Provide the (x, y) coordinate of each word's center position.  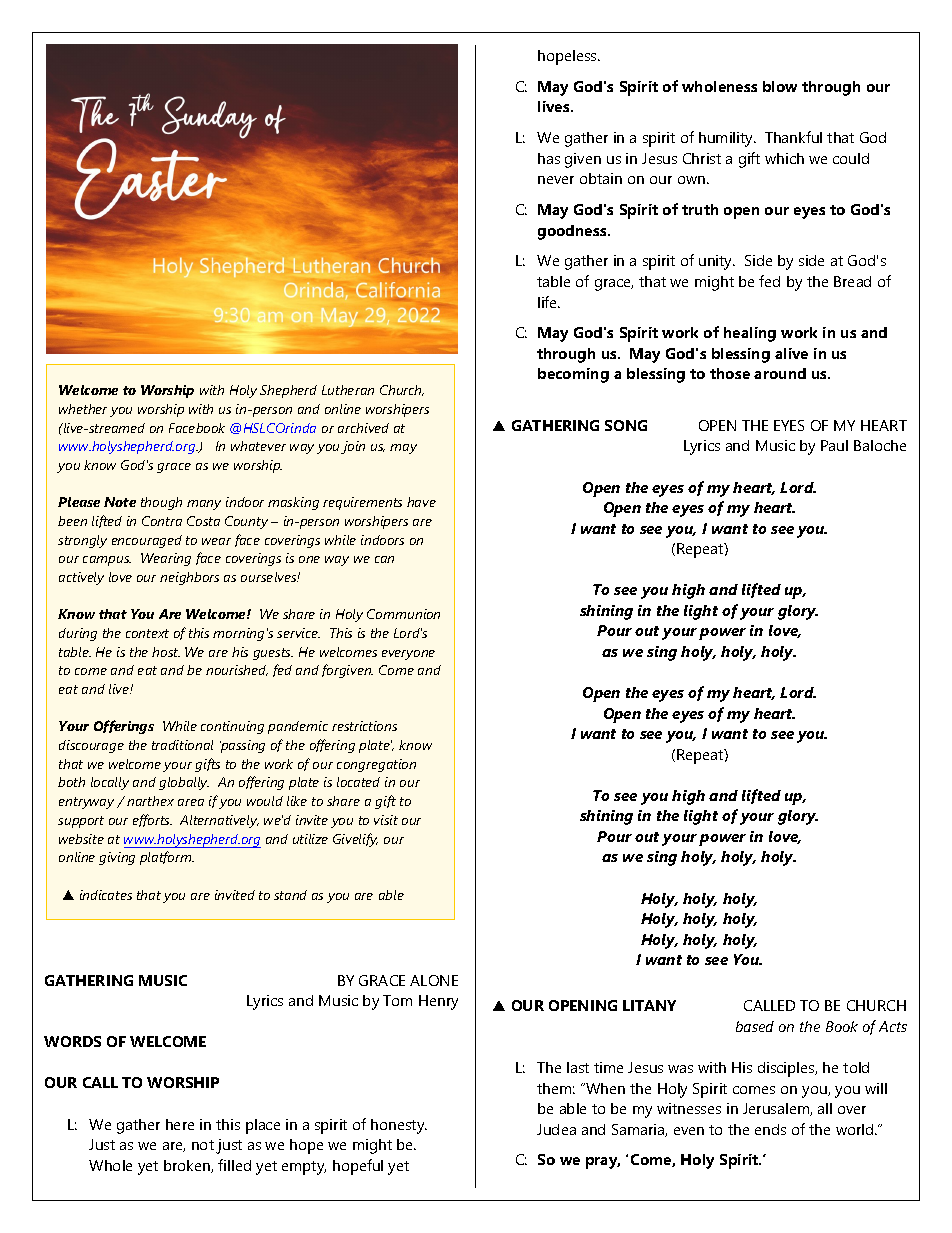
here (180, 1124)
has (549, 158)
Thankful (793, 137)
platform (167, 858)
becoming (573, 375)
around (780, 373)
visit (386, 820)
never (556, 180)
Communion (403, 614)
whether (83, 409)
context (147, 633)
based (755, 1026)
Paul (834, 445)
